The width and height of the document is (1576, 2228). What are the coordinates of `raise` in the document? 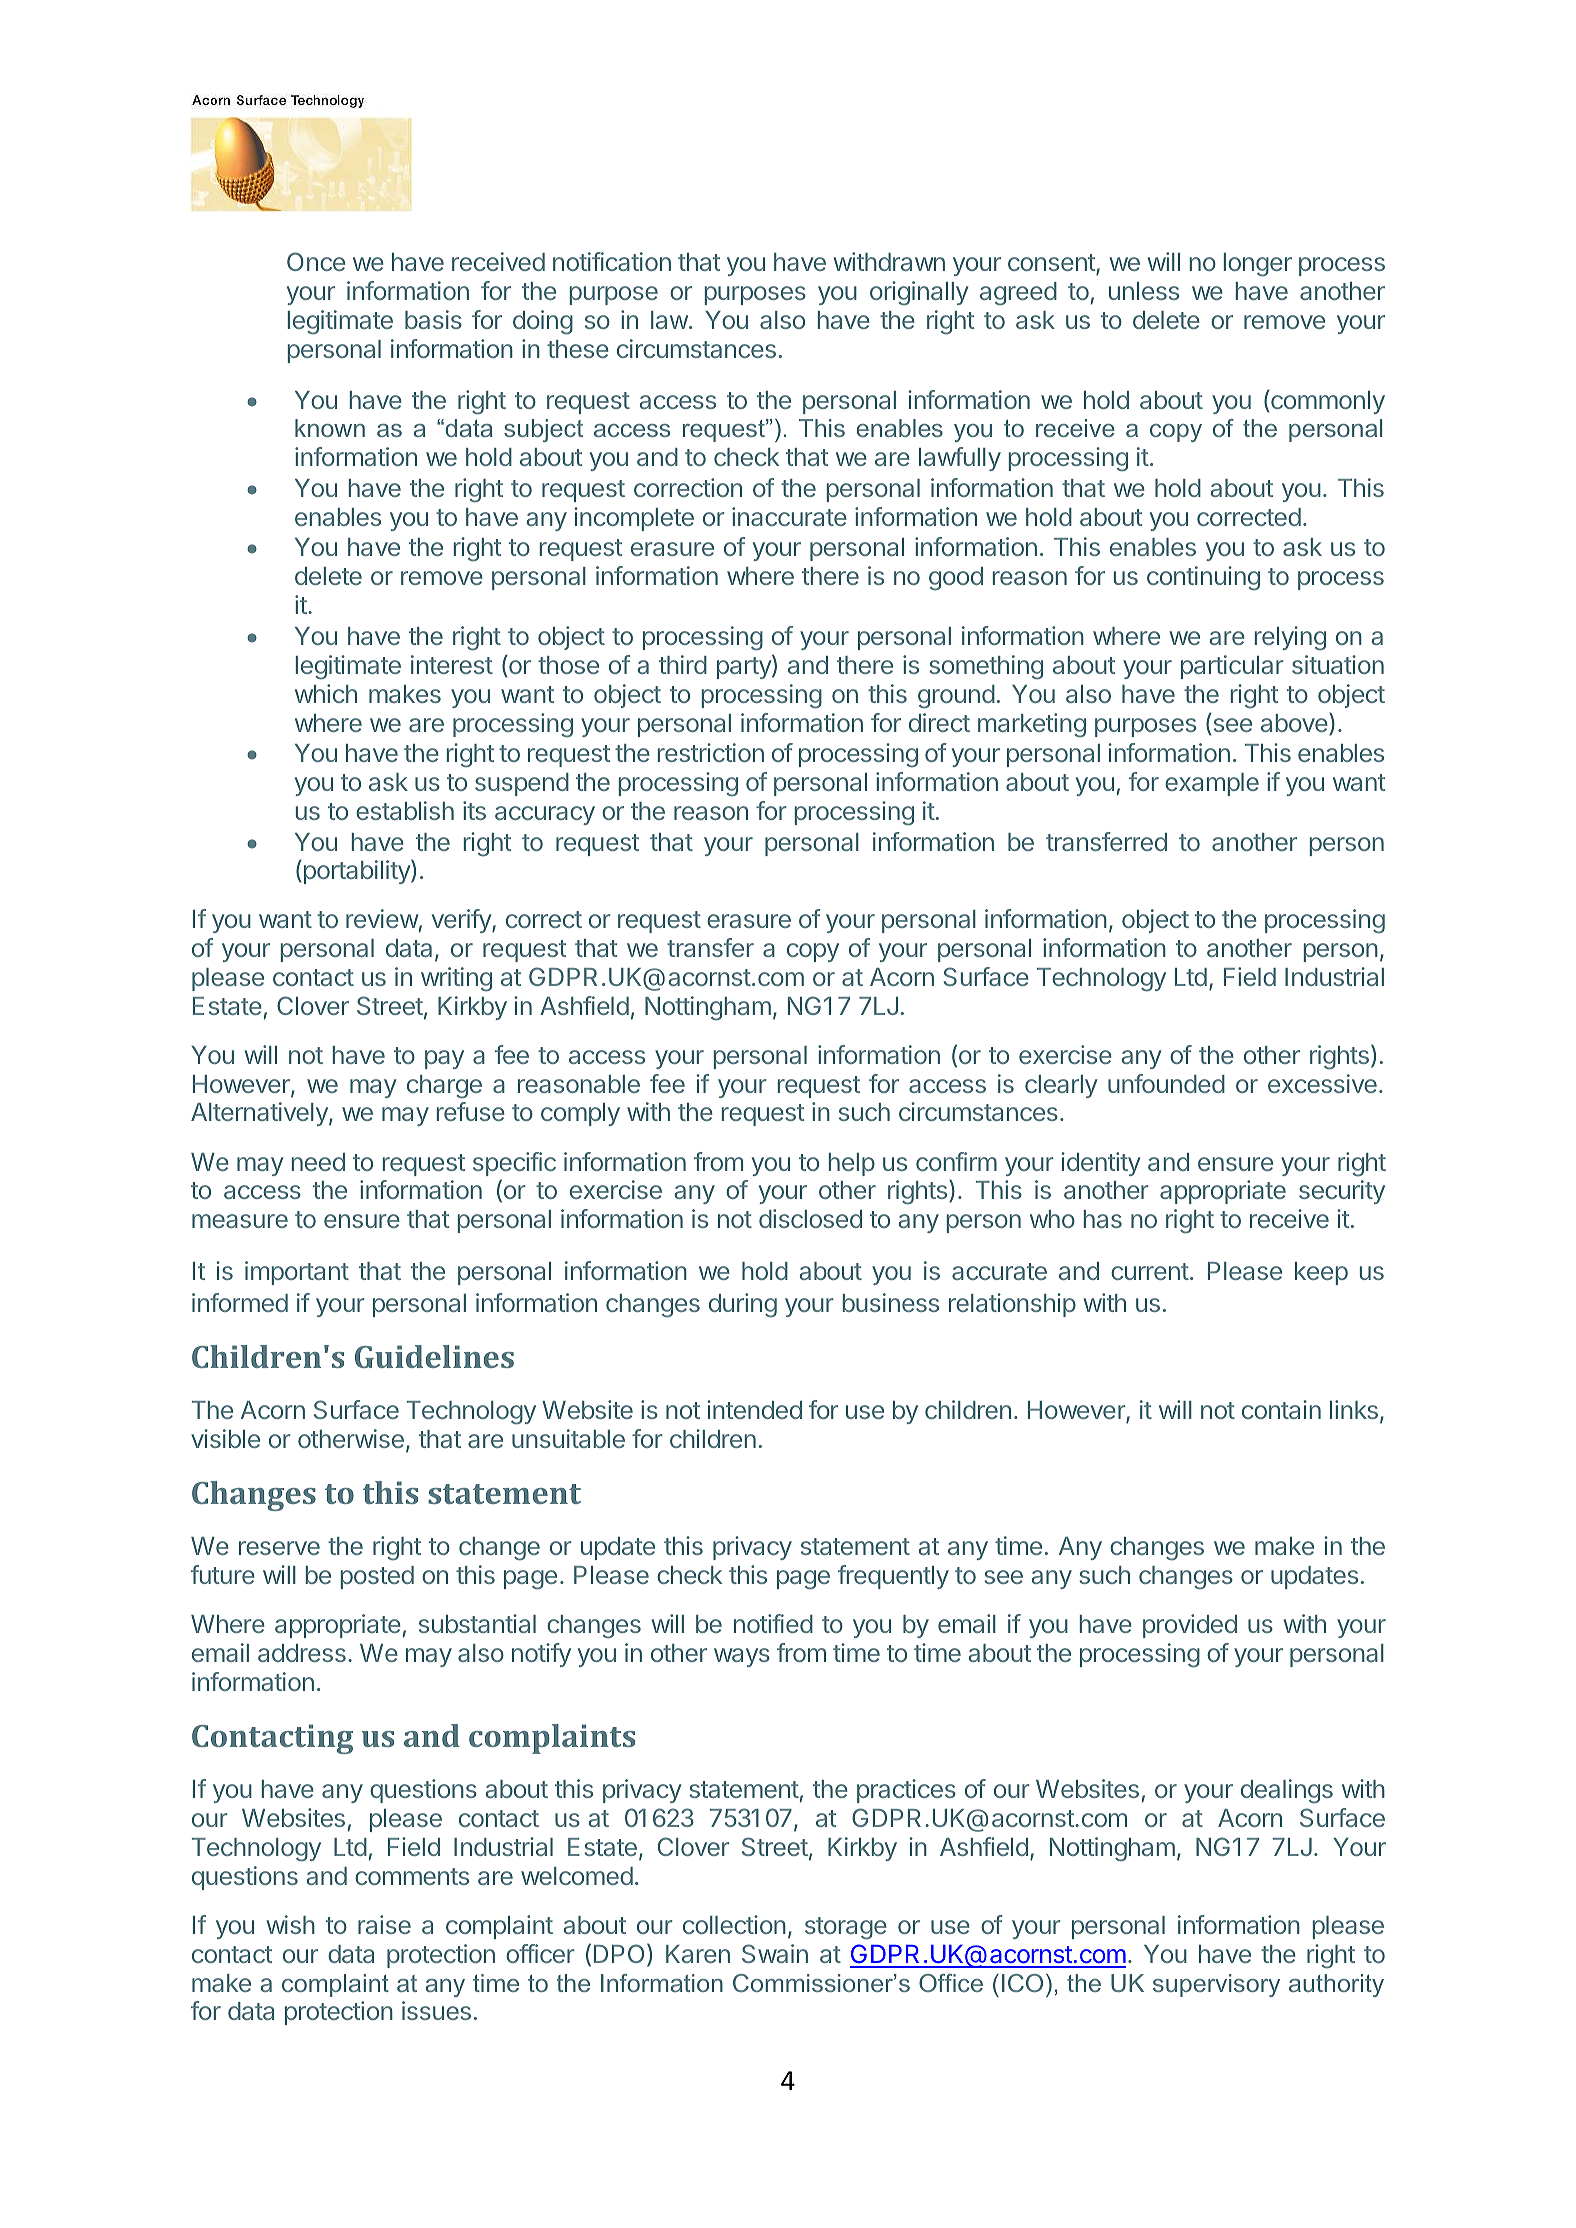 It's located at (384, 1924).
